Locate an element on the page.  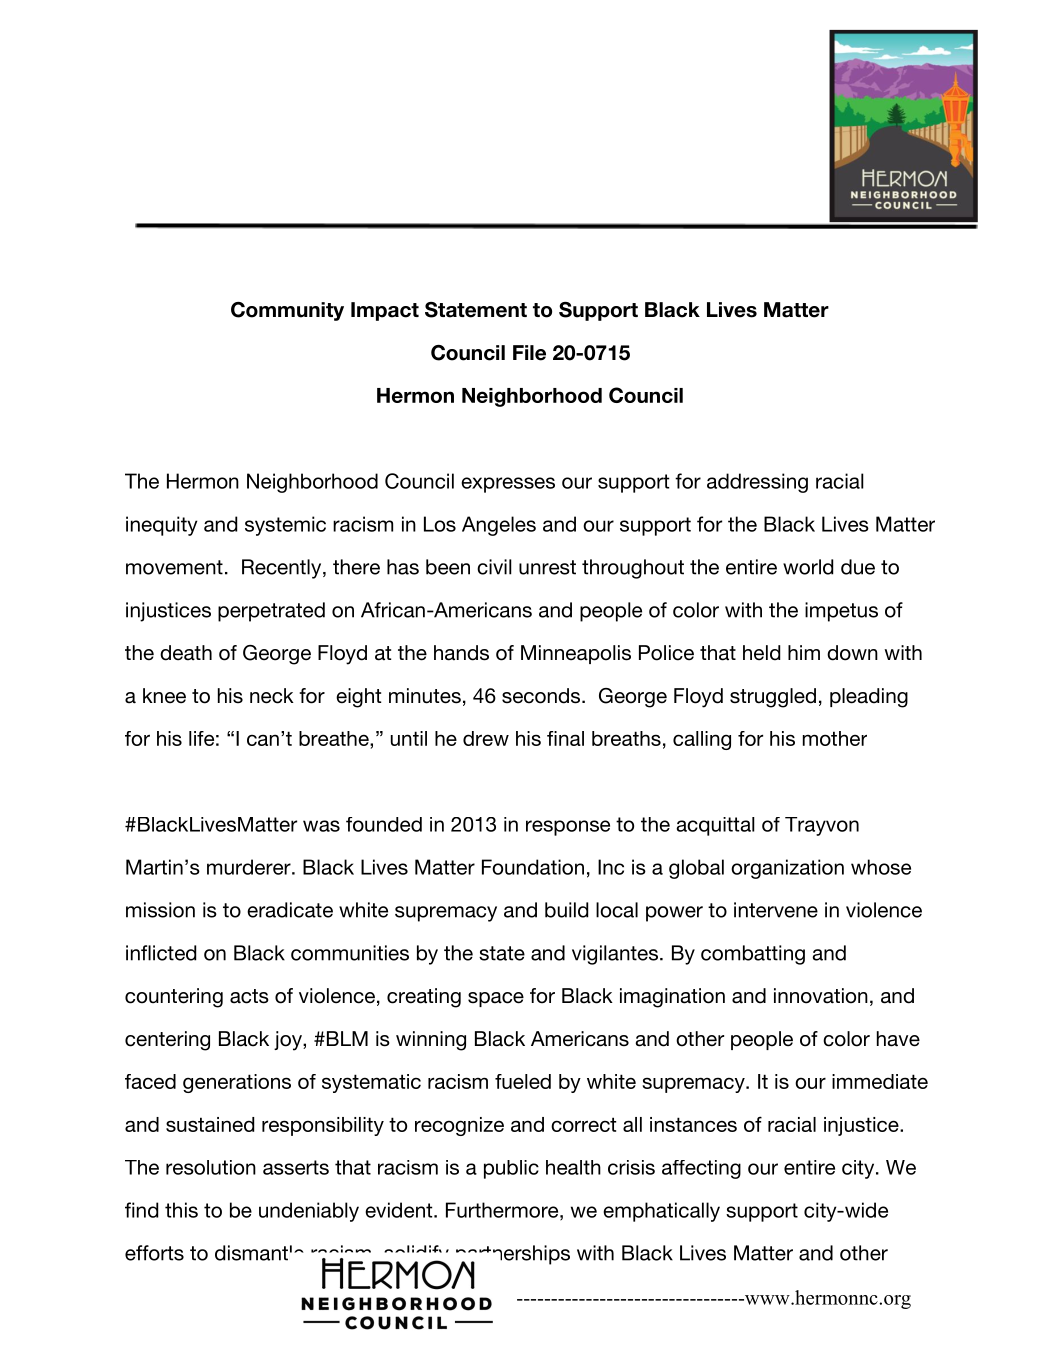
File is located at coordinates (529, 353).
